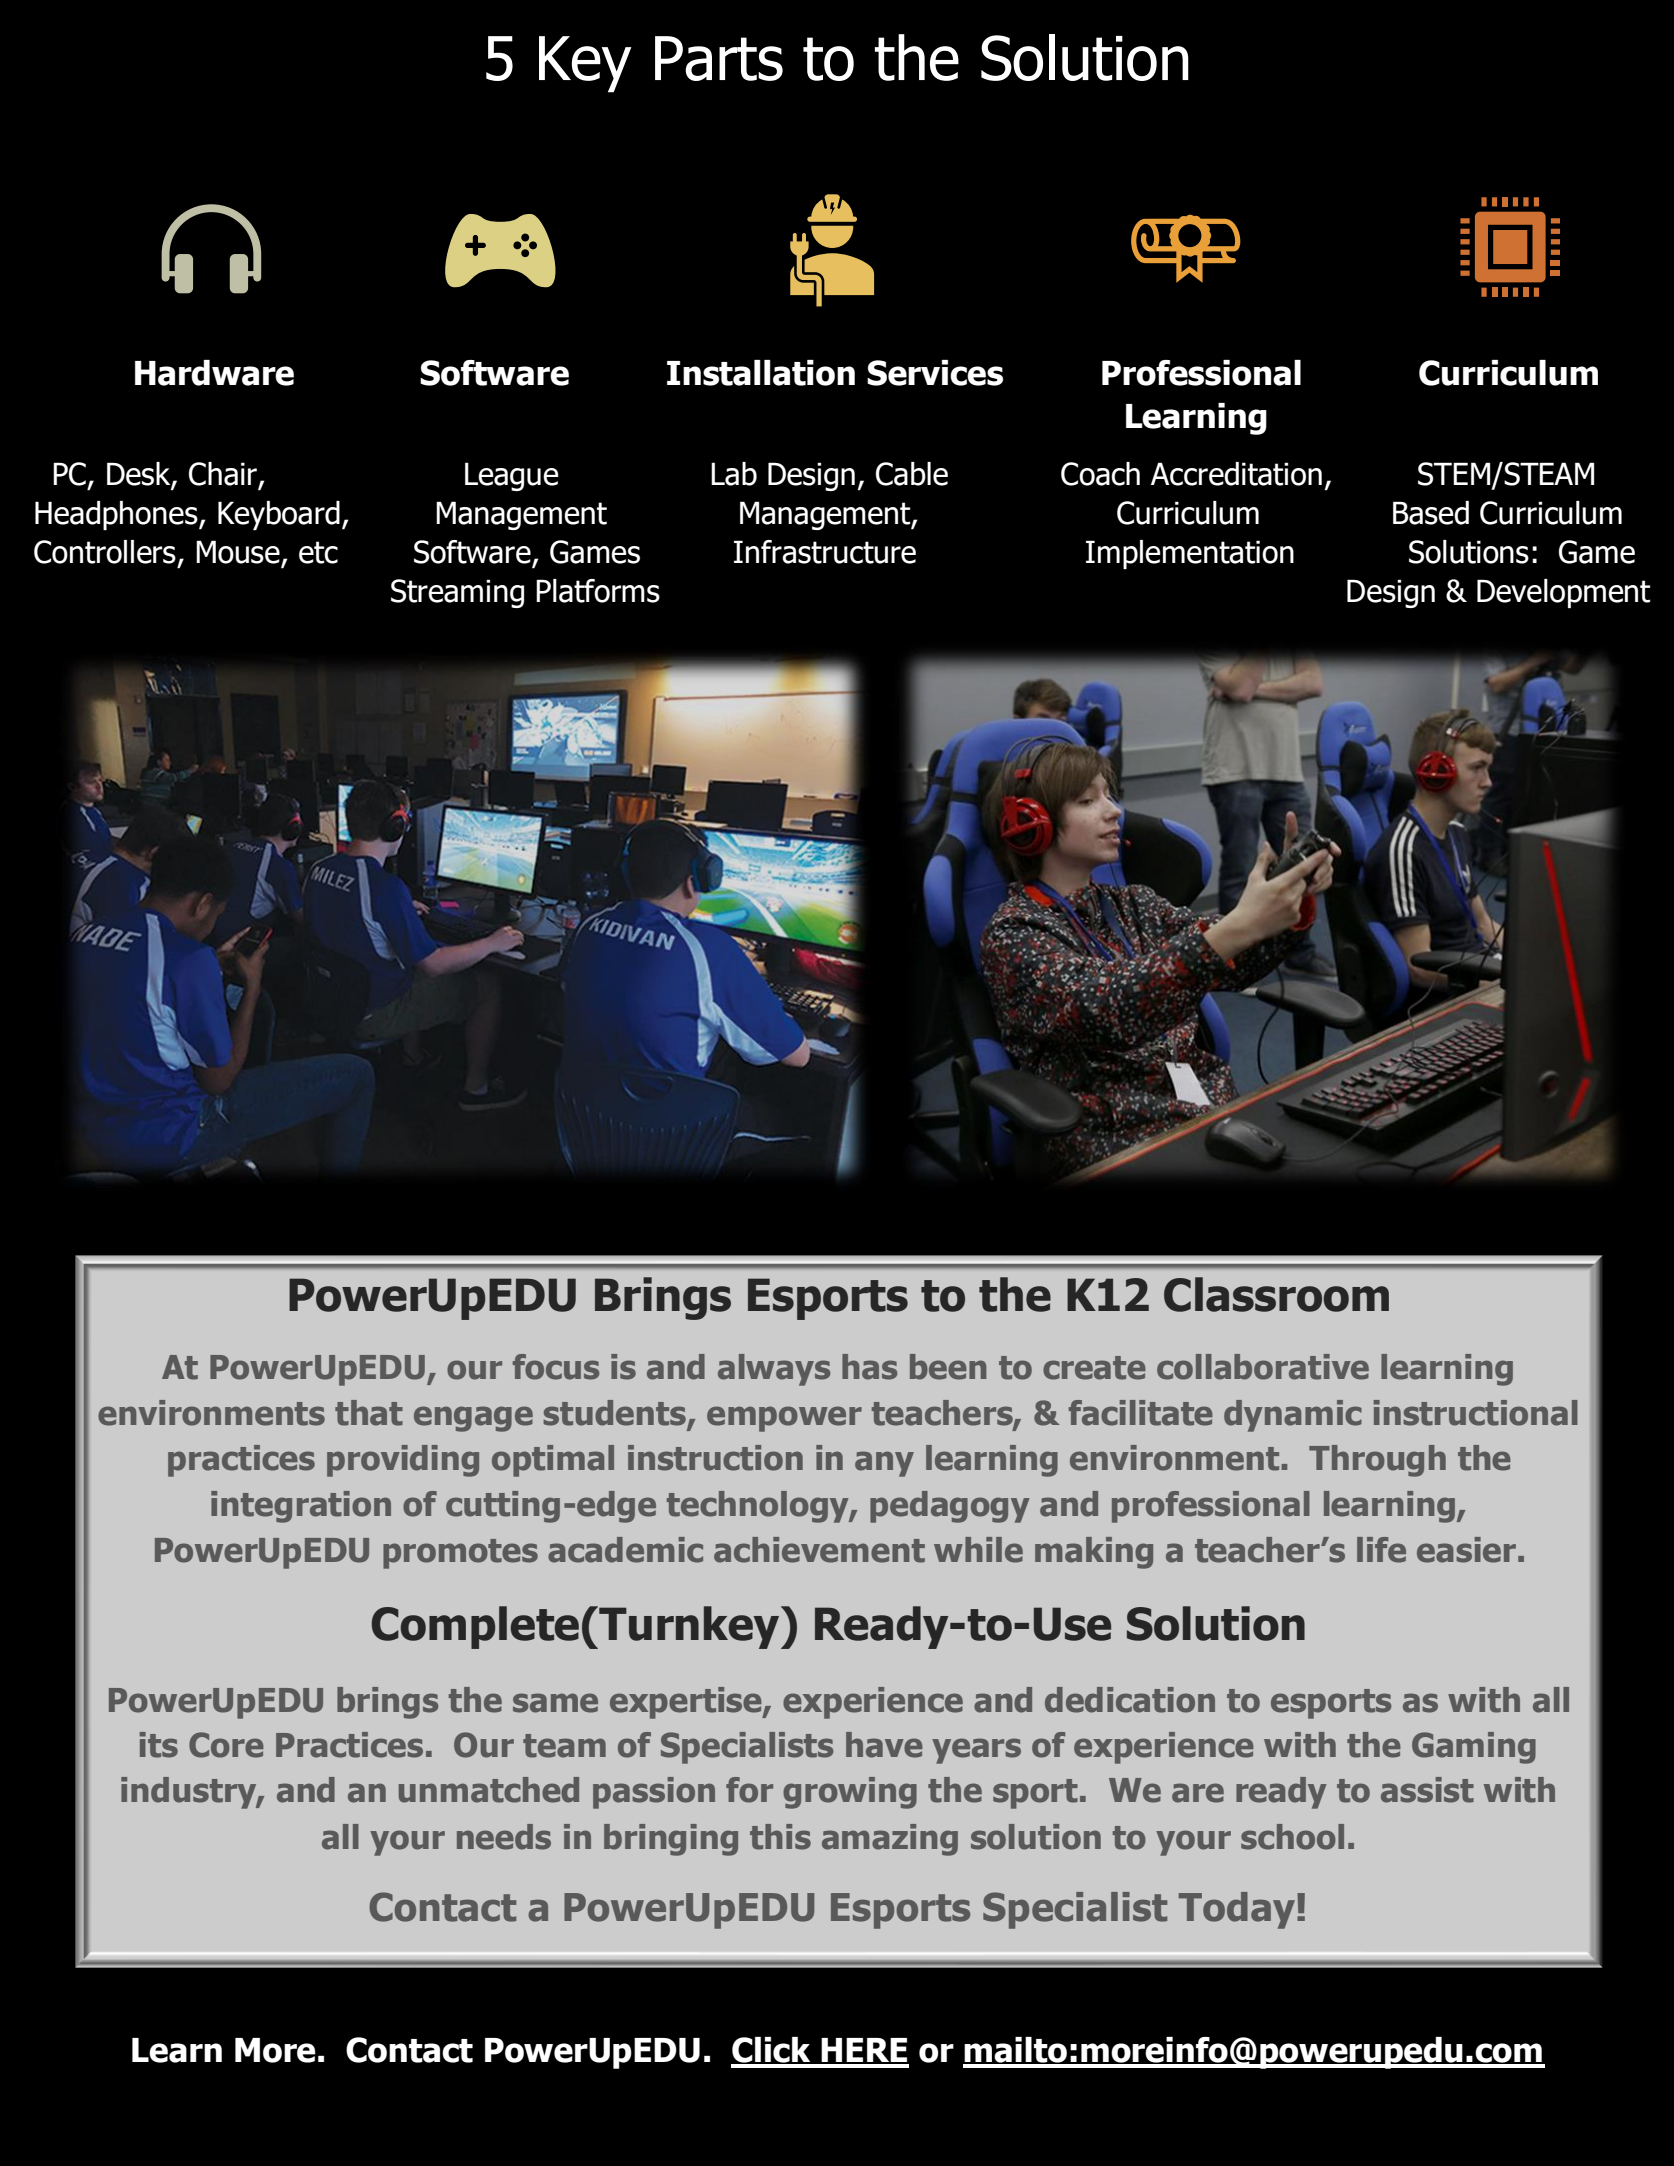 The image size is (1674, 2166). I want to click on dynamic, so click(1293, 1416).
